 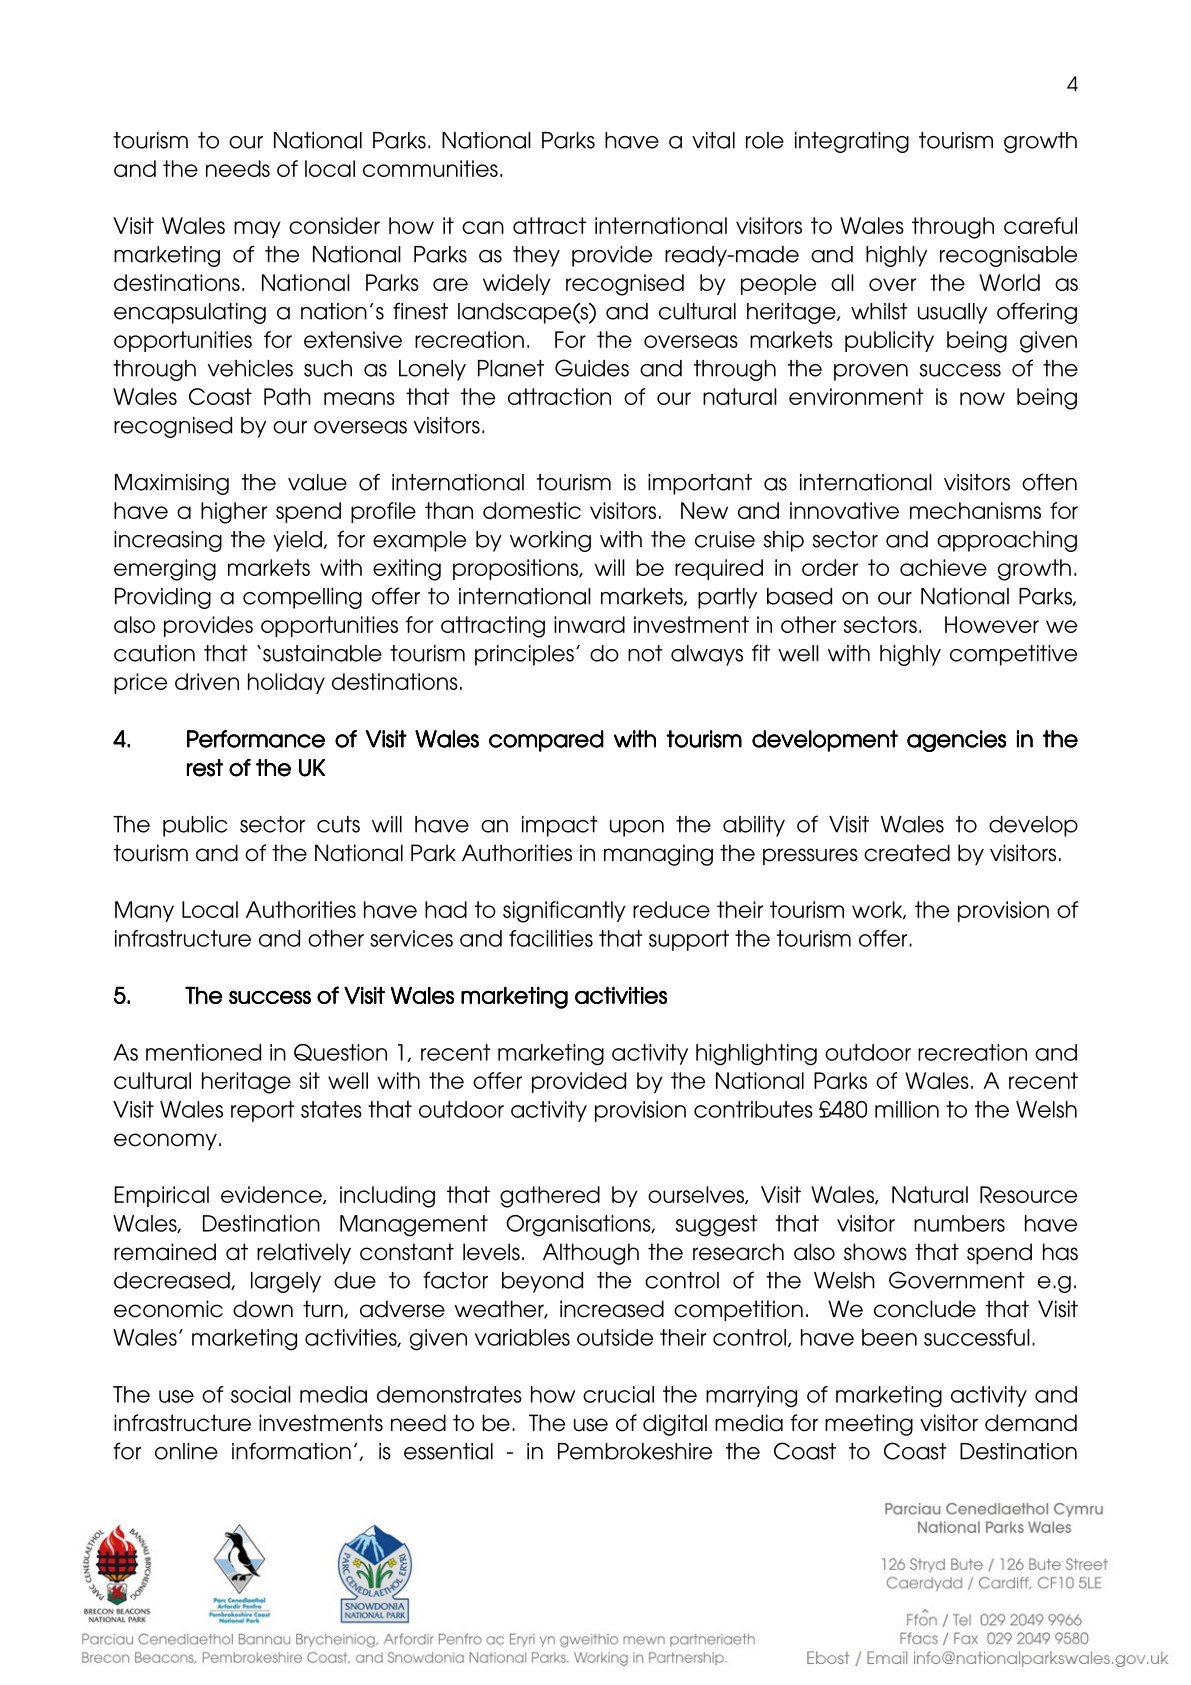 I want to click on upon, so click(x=637, y=828).
